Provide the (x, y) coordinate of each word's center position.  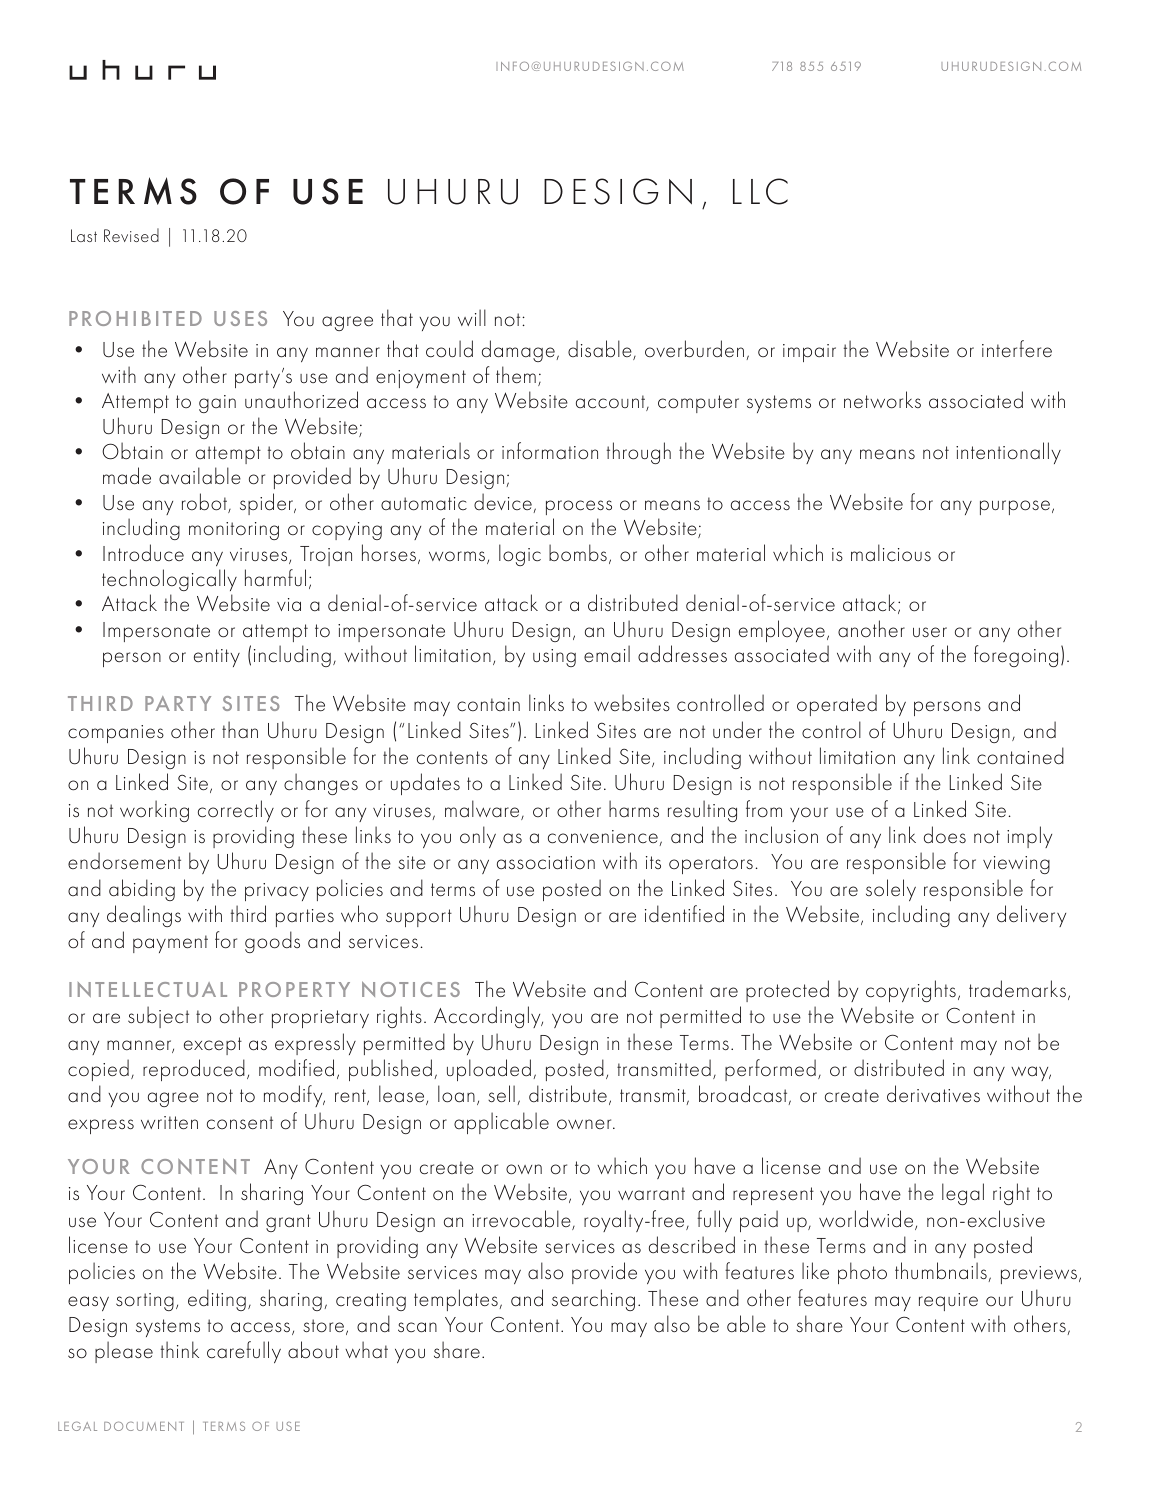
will (472, 317)
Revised (131, 235)
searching (593, 1300)
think (180, 1349)
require (948, 1302)
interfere (1017, 349)
